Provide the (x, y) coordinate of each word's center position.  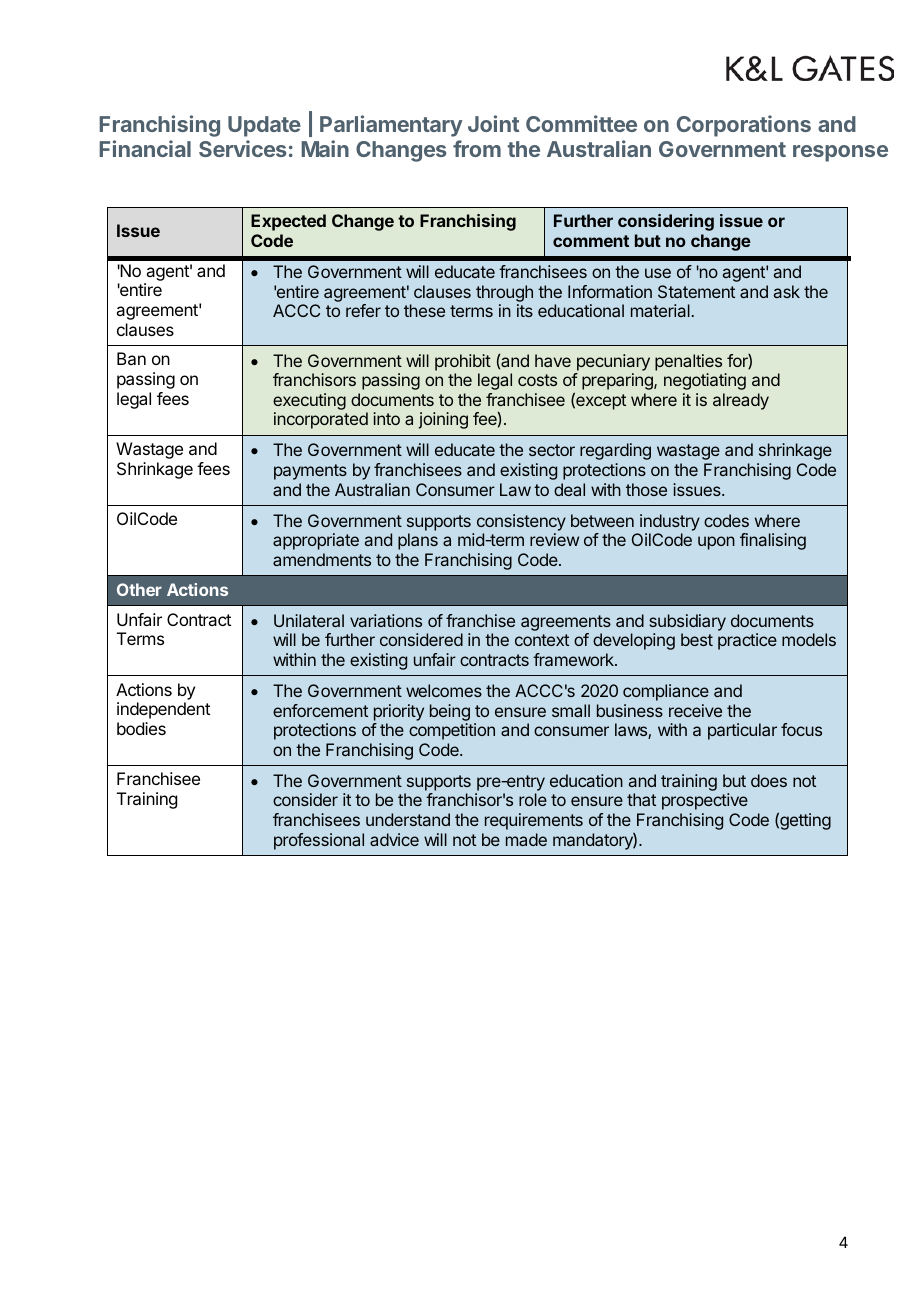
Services (243, 148)
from (477, 148)
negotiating (705, 381)
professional (319, 841)
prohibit (463, 362)
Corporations (744, 126)
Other (139, 589)
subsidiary (687, 622)
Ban (131, 358)
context (542, 640)
